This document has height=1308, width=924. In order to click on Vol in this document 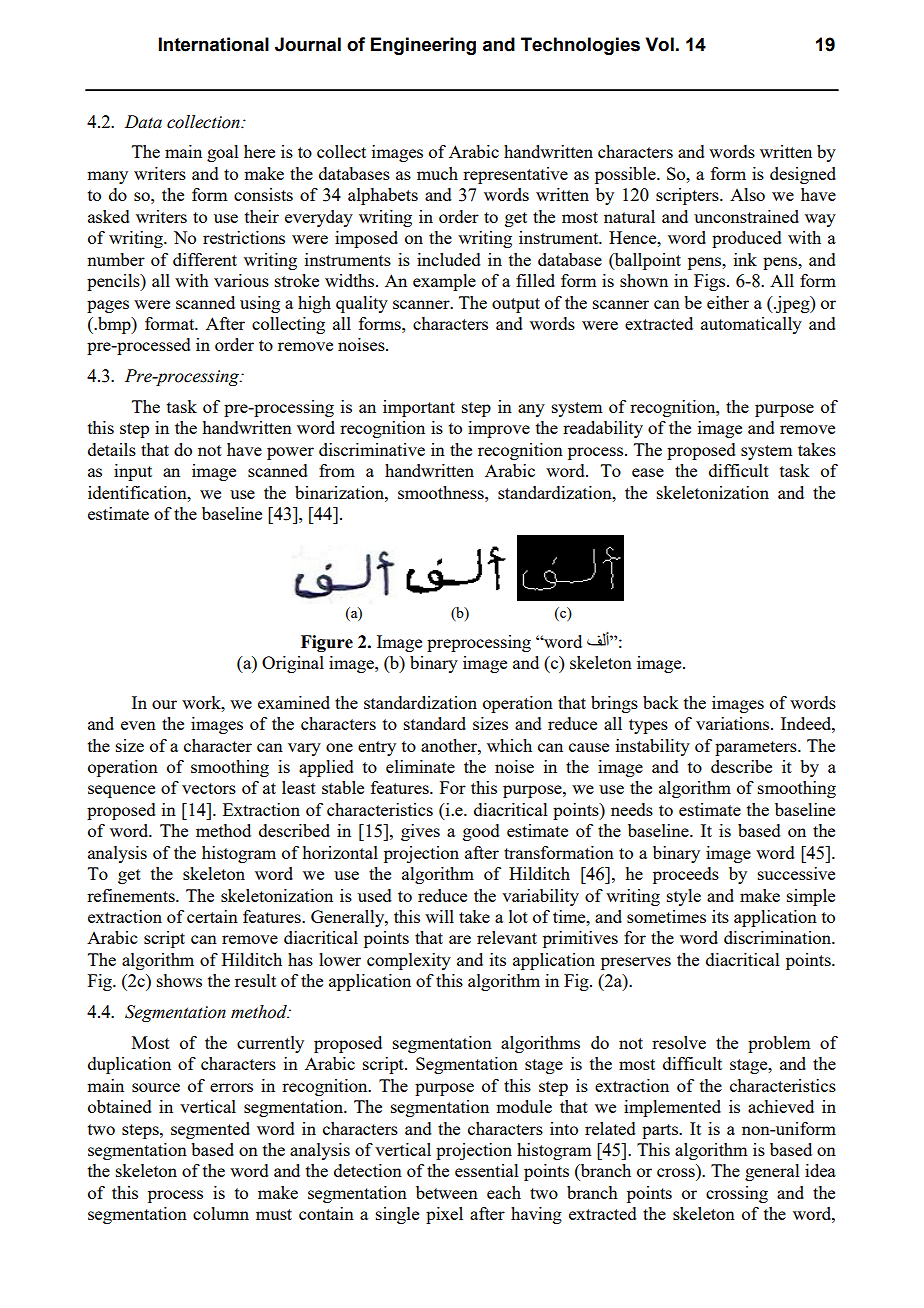, I will do `click(660, 44)`.
